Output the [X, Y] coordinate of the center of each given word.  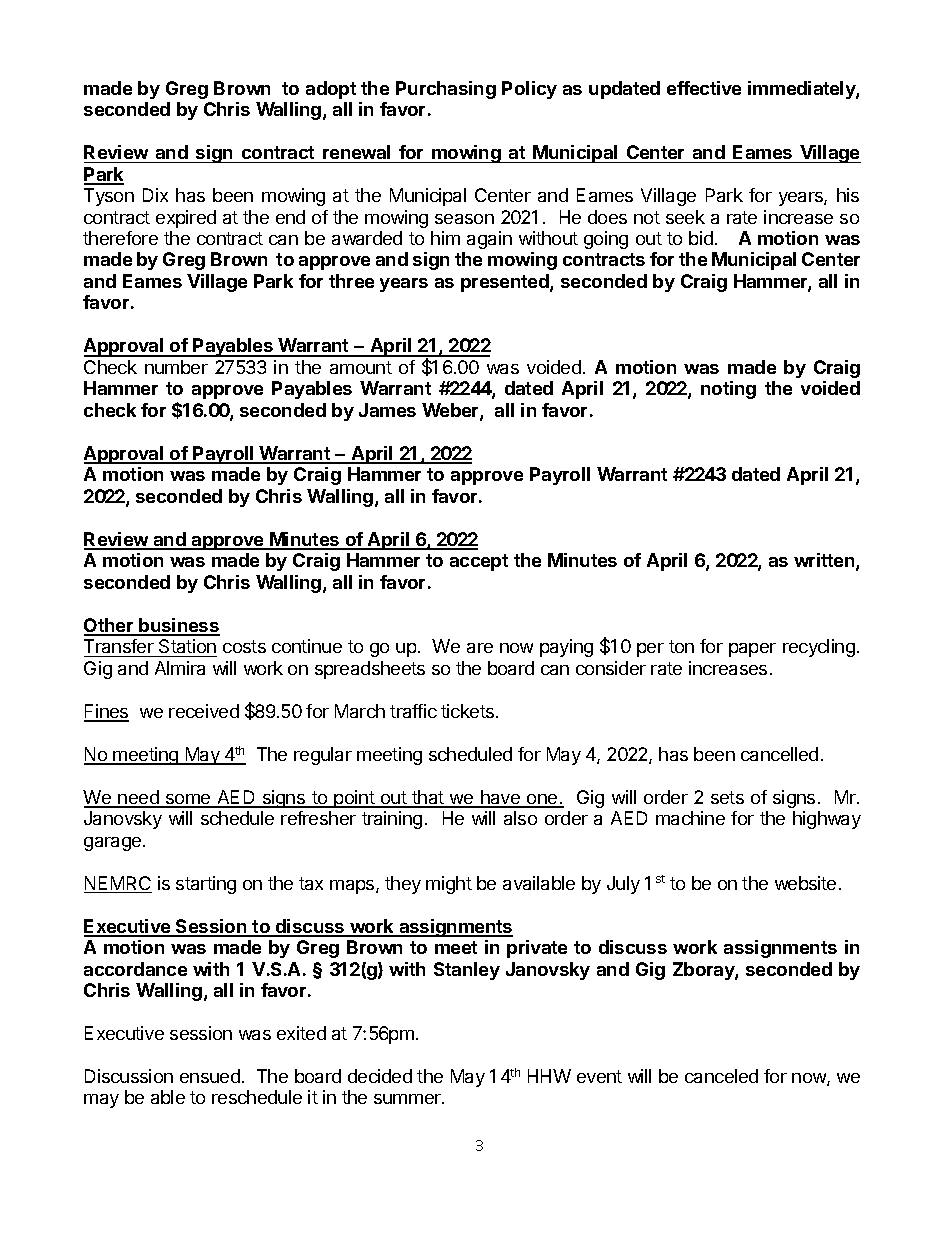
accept [479, 562]
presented [506, 283]
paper [752, 650]
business [178, 626]
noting [728, 390]
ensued [210, 1076]
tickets [467, 711]
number [176, 367]
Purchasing [446, 90]
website [805, 883]
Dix [155, 195]
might [449, 885]
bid [701, 238]
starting [206, 885]
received [204, 711]
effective [704, 88]
